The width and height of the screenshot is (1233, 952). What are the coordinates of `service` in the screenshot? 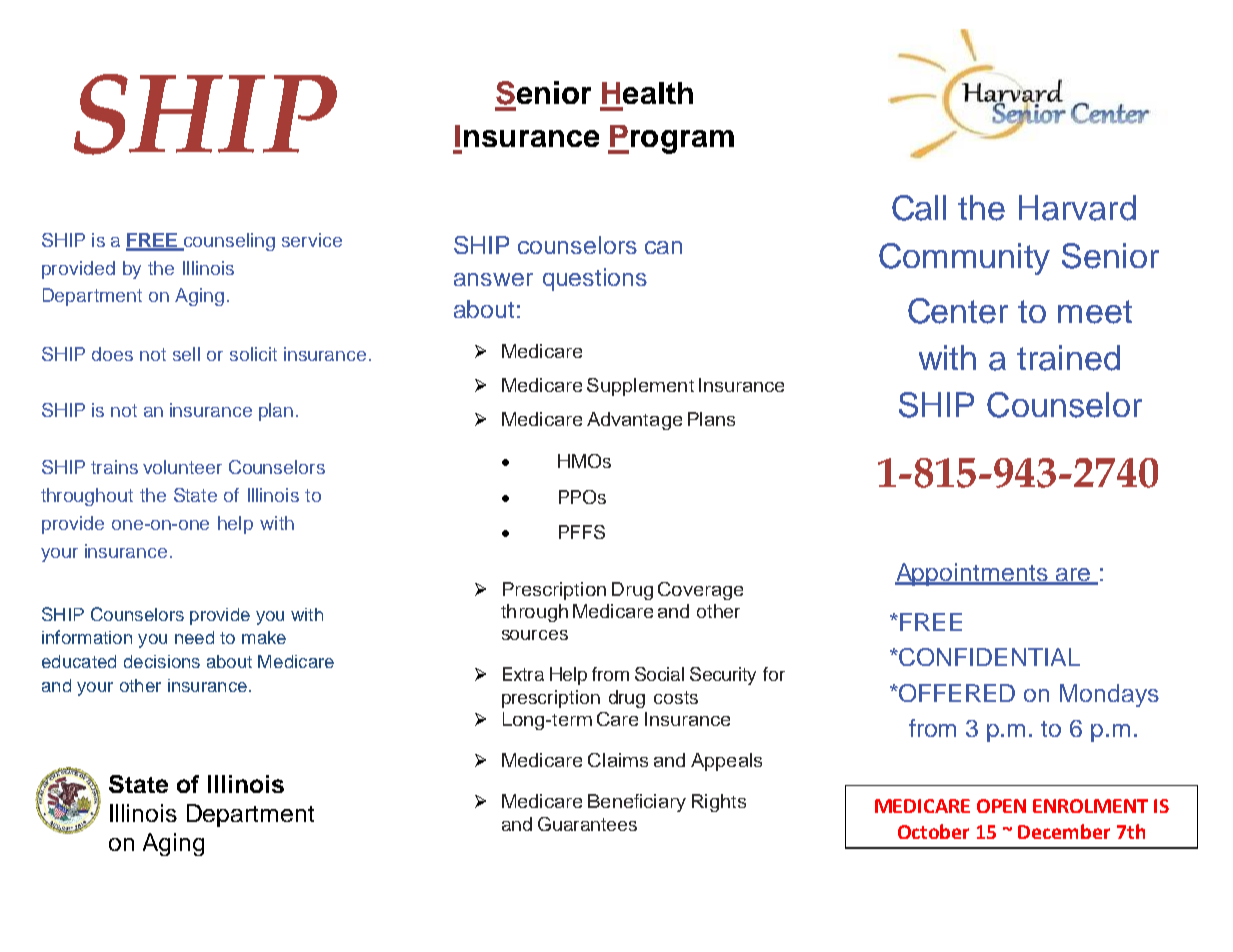 It's located at (312, 240).
